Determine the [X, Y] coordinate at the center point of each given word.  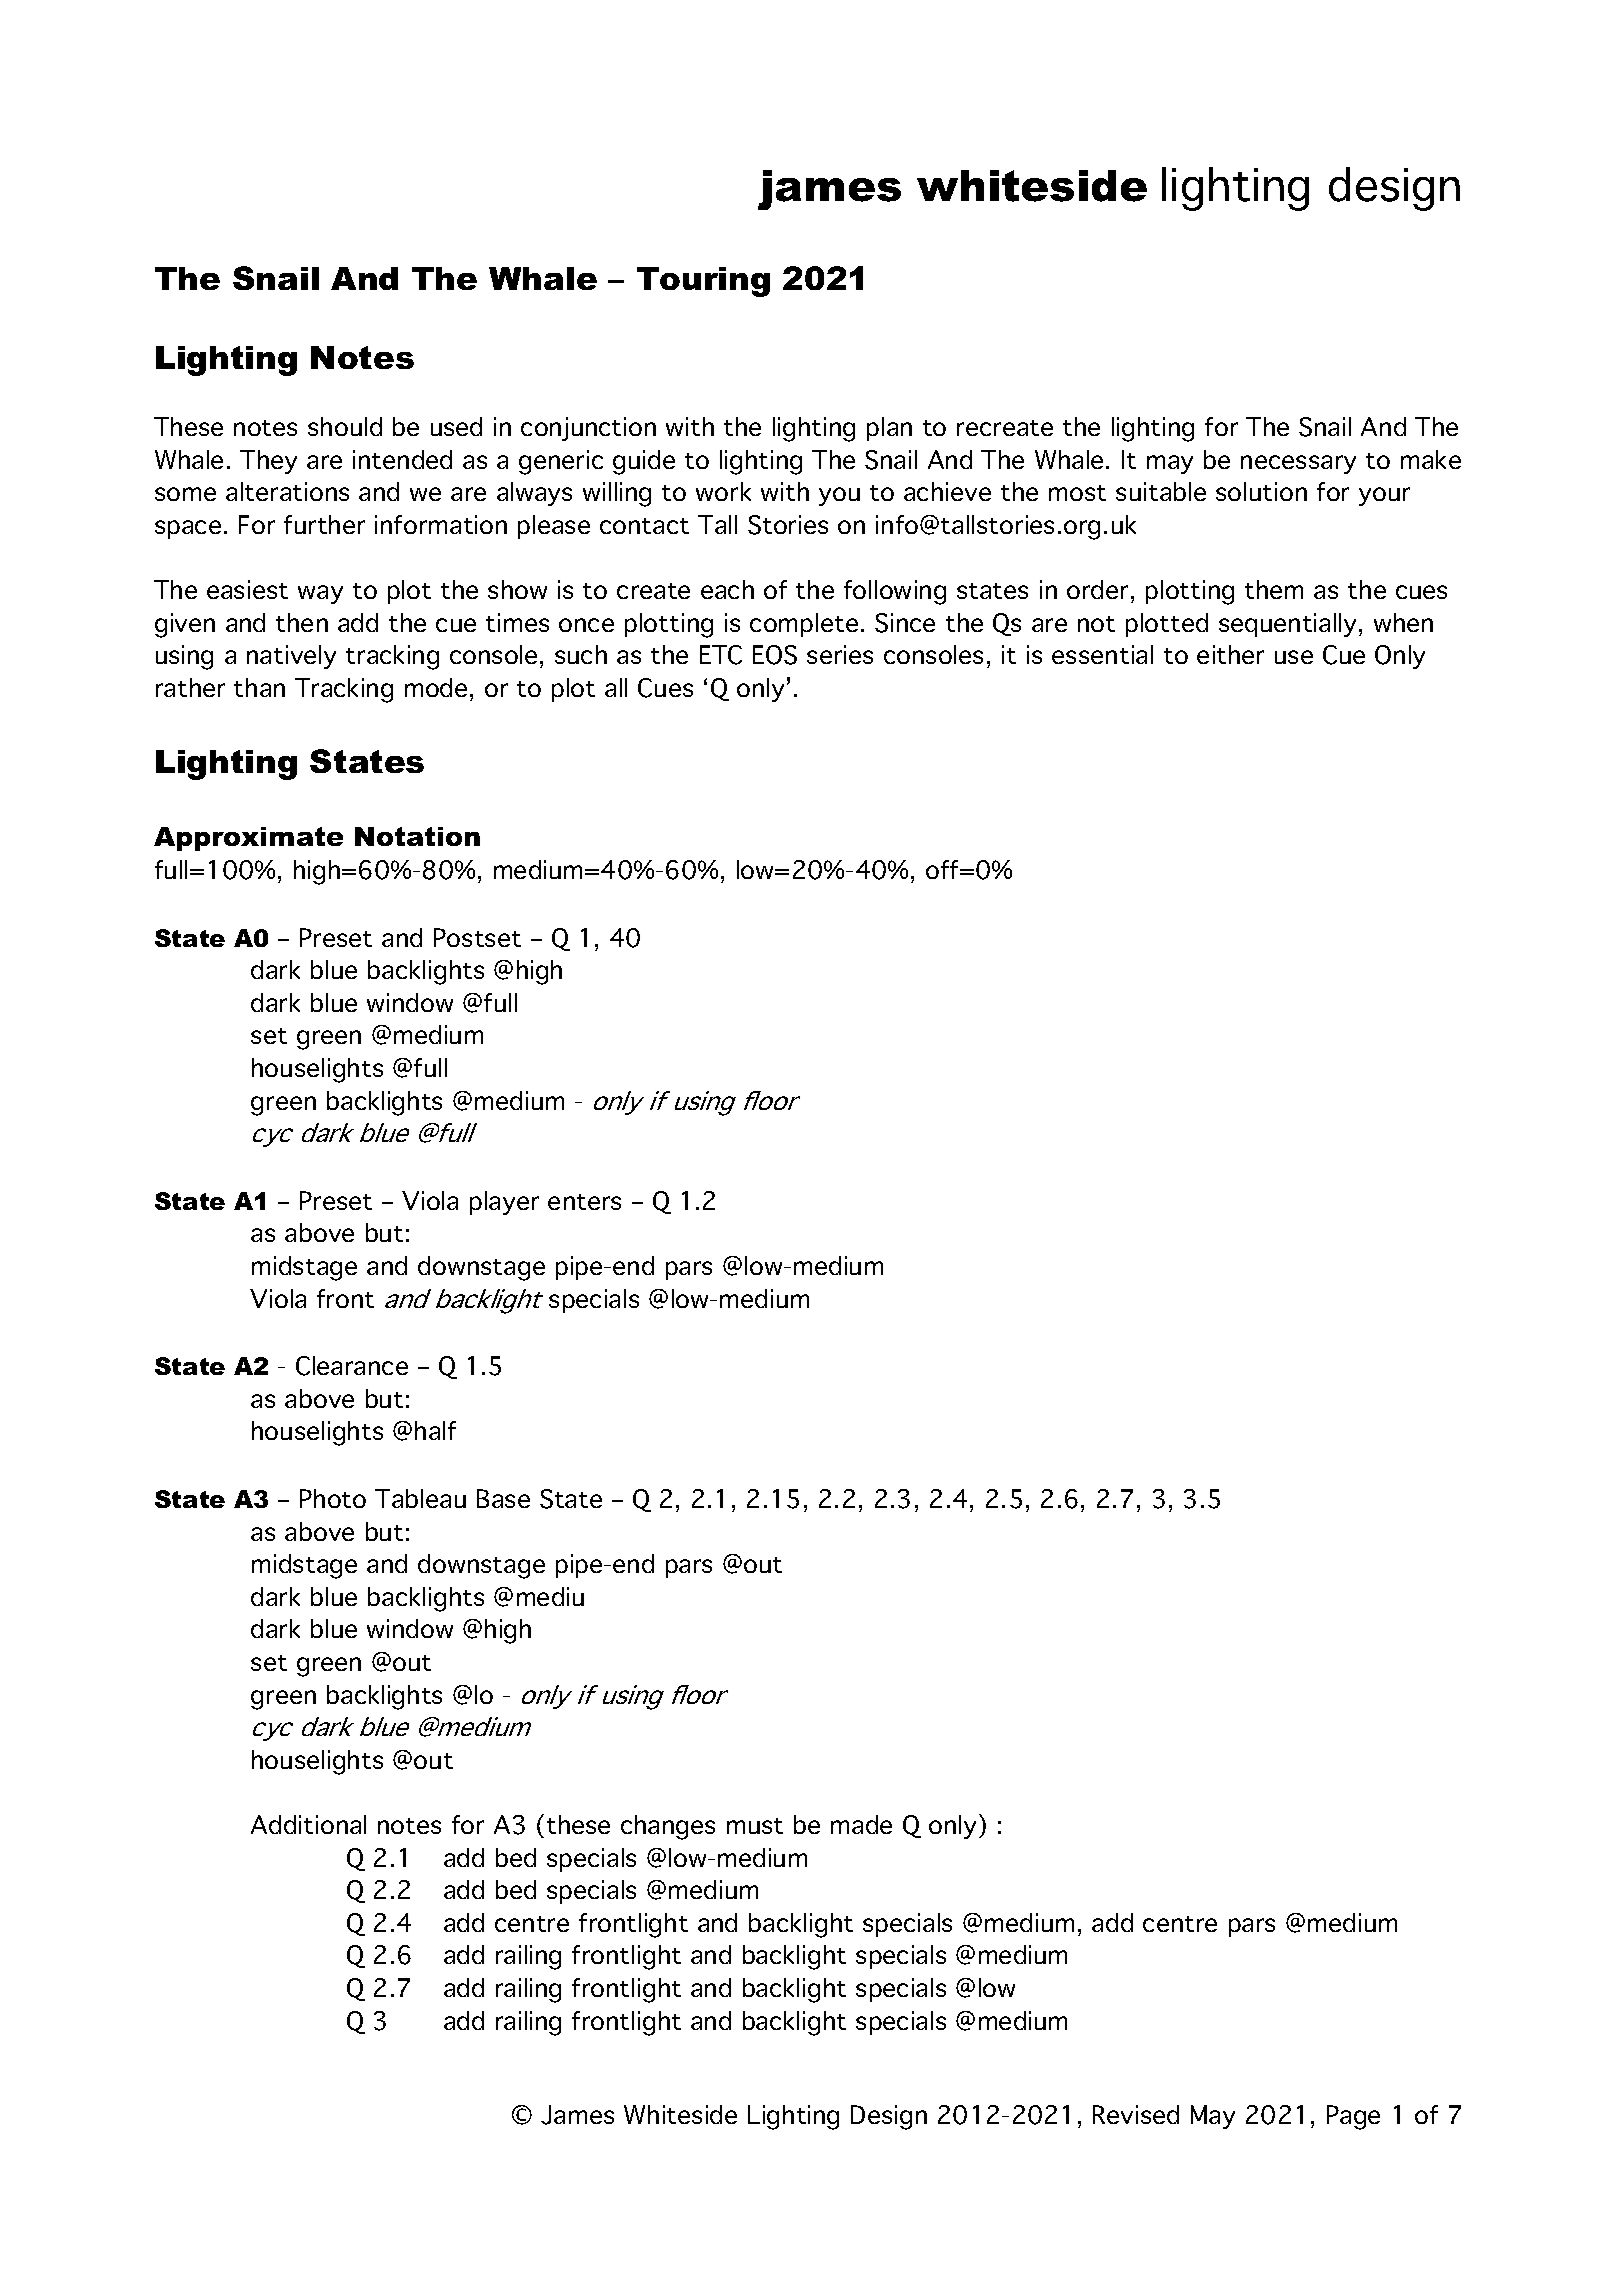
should [345, 426]
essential [1102, 654]
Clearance [352, 1366]
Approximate [248, 839]
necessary [1298, 464]
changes [668, 1827]
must [755, 1826]
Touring [703, 282]
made [861, 1824]
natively [291, 657]
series [840, 654]
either [1230, 654]
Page [1353, 2117]
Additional [308, 1824]
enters [584, 1202]
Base [503, 1498]
